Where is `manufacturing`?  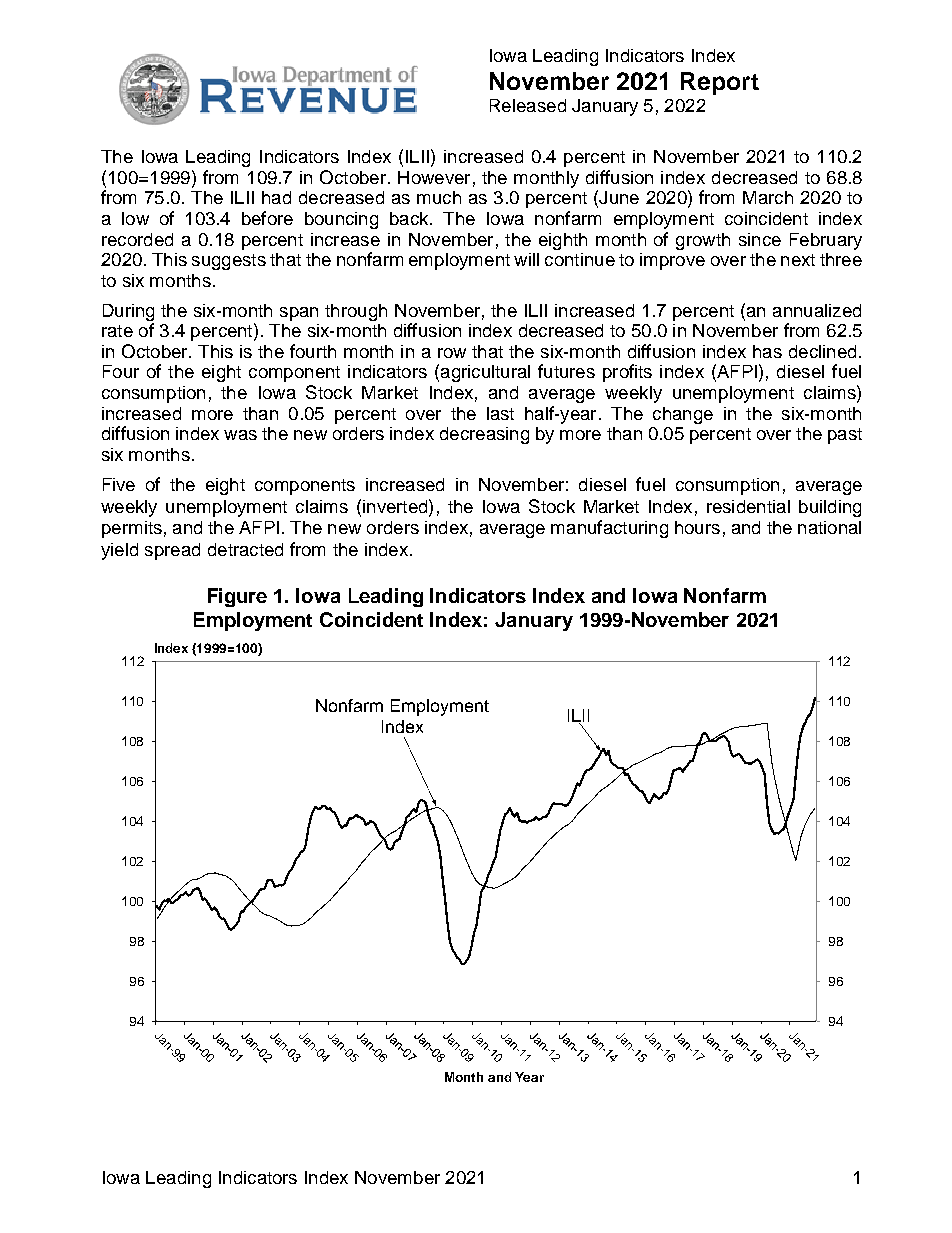 manufacturing is located at coordinates (609, 529).
